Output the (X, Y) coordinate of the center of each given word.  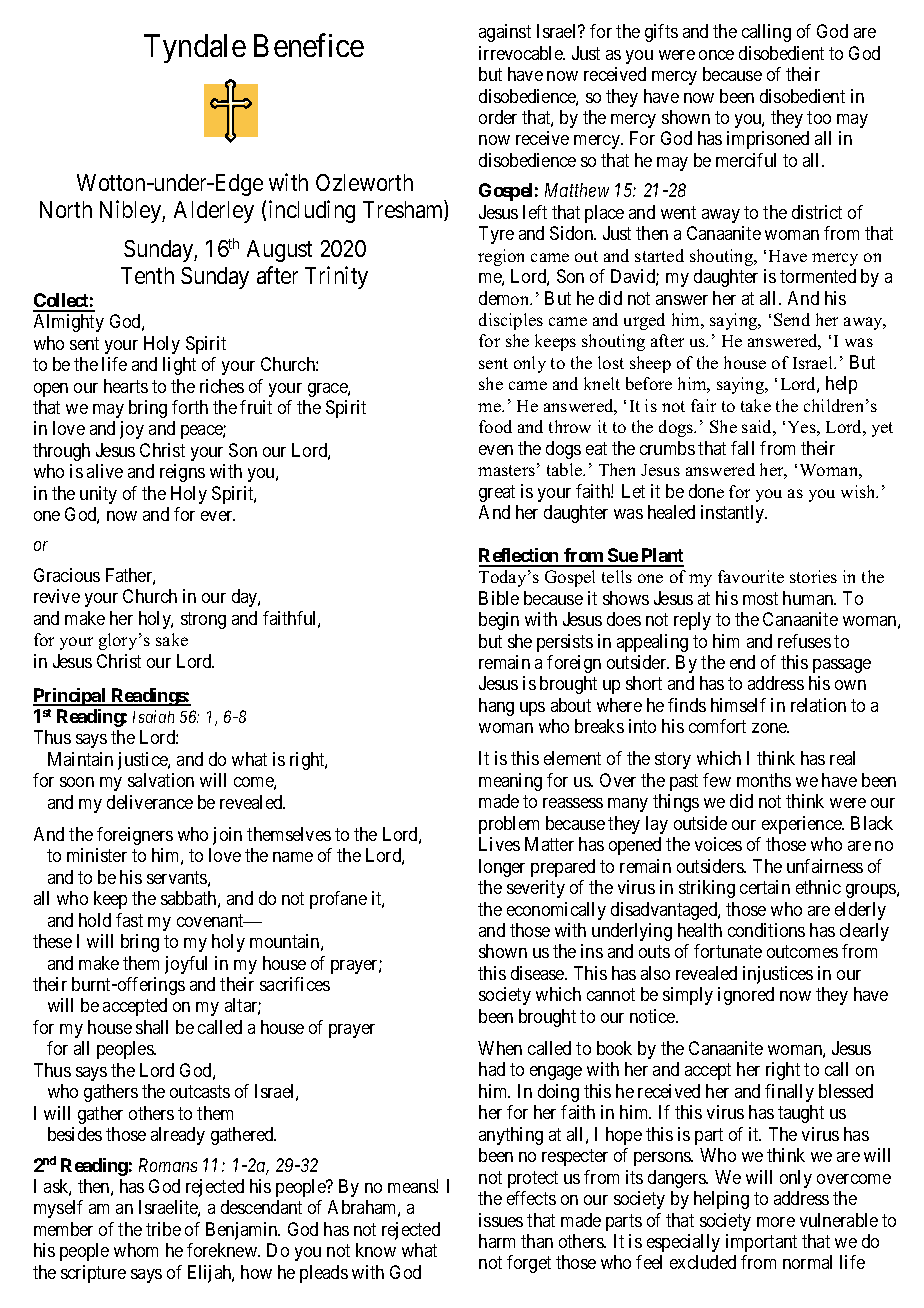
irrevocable (521, 53)
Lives (499, 844)
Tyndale (195, 48)
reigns (182, 473)
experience (803, 825)
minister (97, 855)
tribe (163, 1229)
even (496, 450)
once (716, 55)
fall (742, 448)
